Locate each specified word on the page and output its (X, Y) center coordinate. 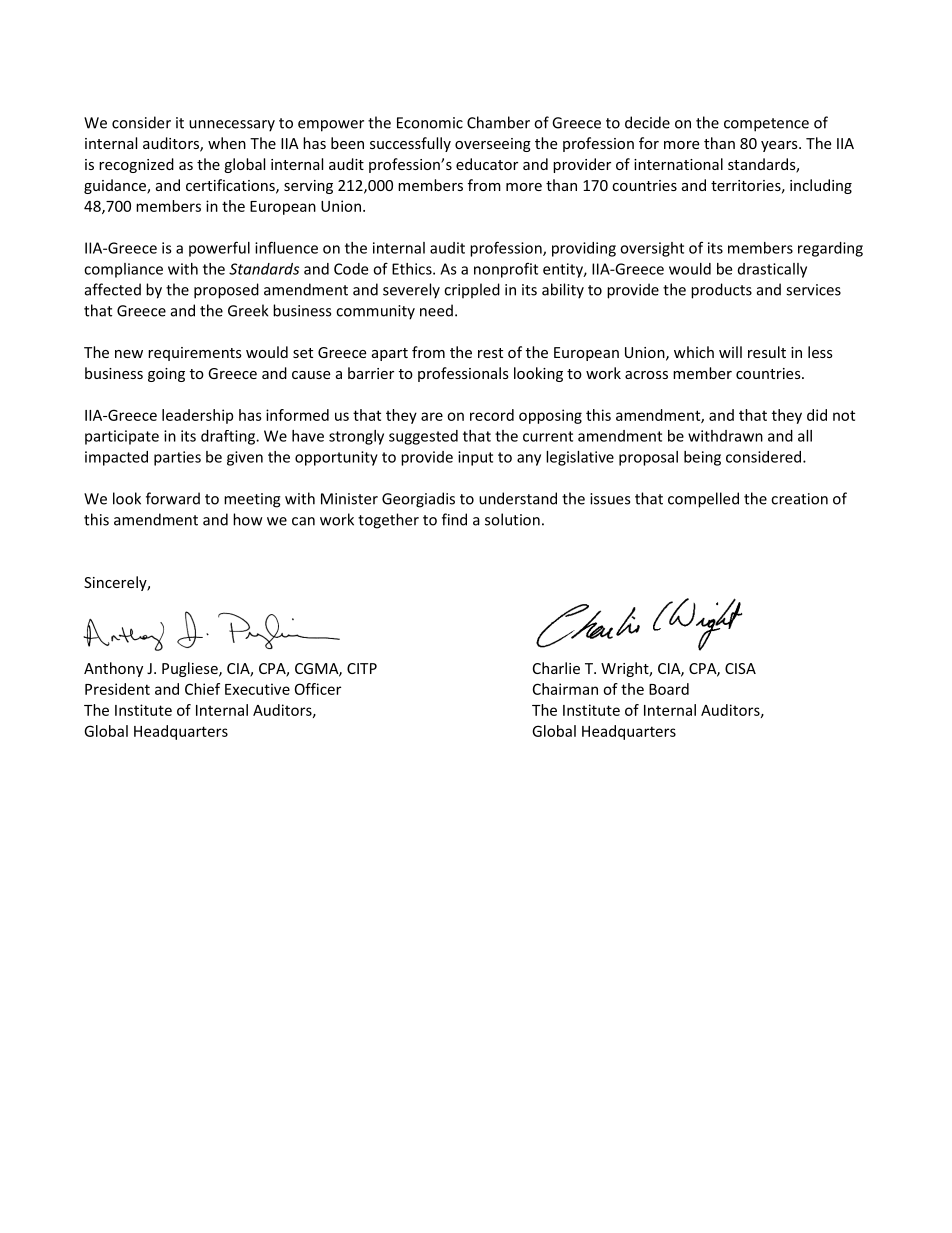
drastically (772, 270)
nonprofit (506, 270)
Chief (202, 689)
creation (799, 499)
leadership (197, 416)
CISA (740, 668)
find (454, 519)
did (817, 415)
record (492, 415)
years (780, 146)
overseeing (493, 145)
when (227, 143)
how (248, 519)
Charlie (556, 668)
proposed (226, 291)
